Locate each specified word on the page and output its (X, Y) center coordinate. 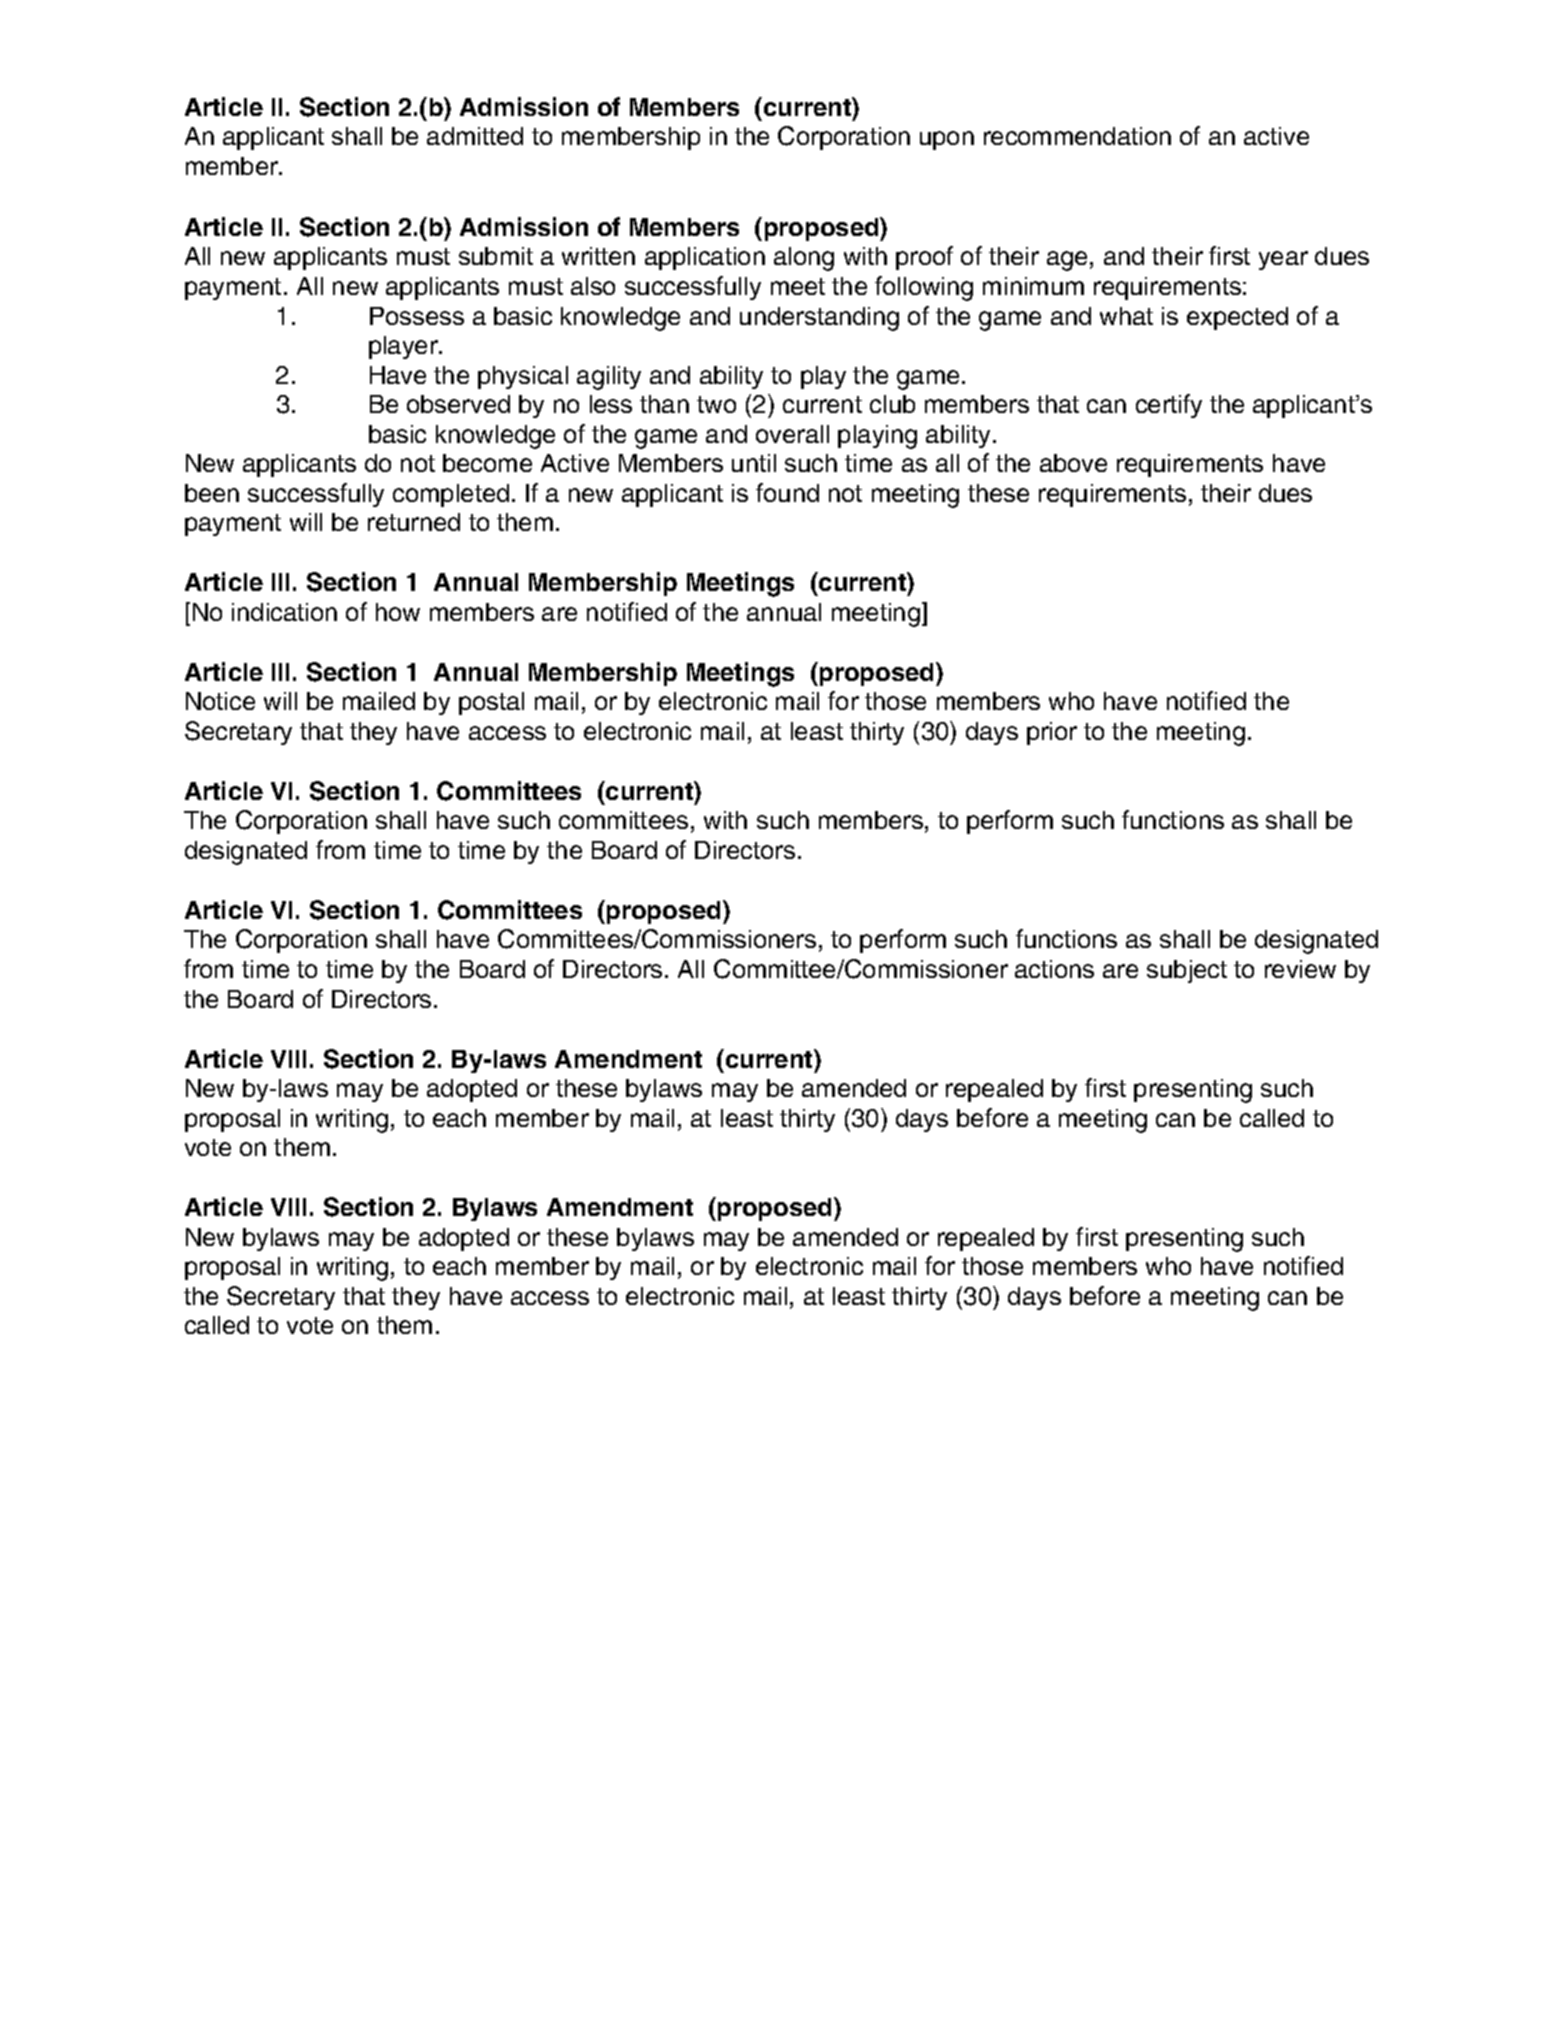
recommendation (1077, 136)
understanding (819, 319)
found (787, 492)
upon (947, 140)
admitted (475, 136)
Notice (220, 701)
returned (414, 522)
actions (1054, 969)
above (1073, 463)
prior (1052, 733)
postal (491, 703)
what (1126, 316)
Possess (417, 316)
